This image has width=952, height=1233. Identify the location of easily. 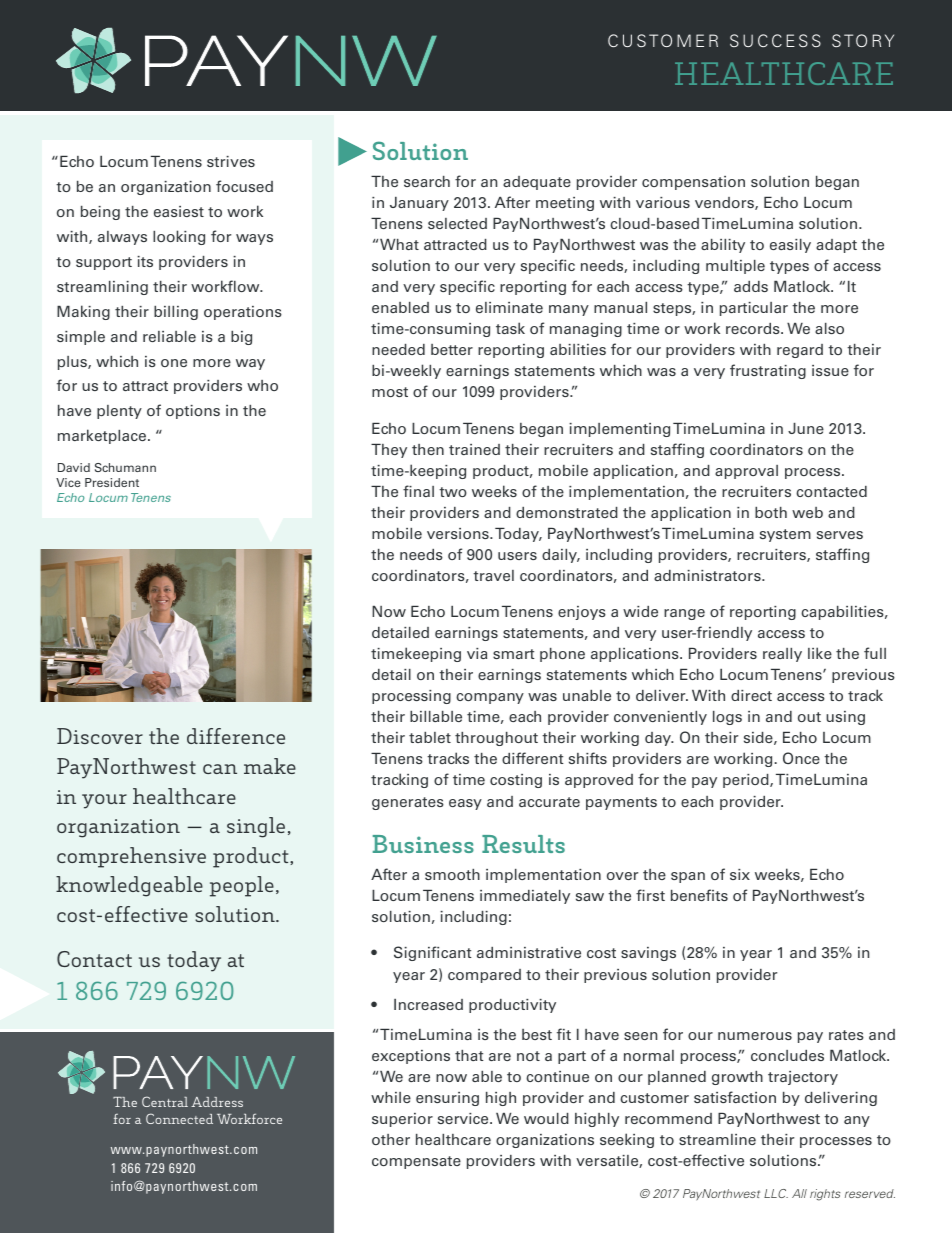
(790, 246).
